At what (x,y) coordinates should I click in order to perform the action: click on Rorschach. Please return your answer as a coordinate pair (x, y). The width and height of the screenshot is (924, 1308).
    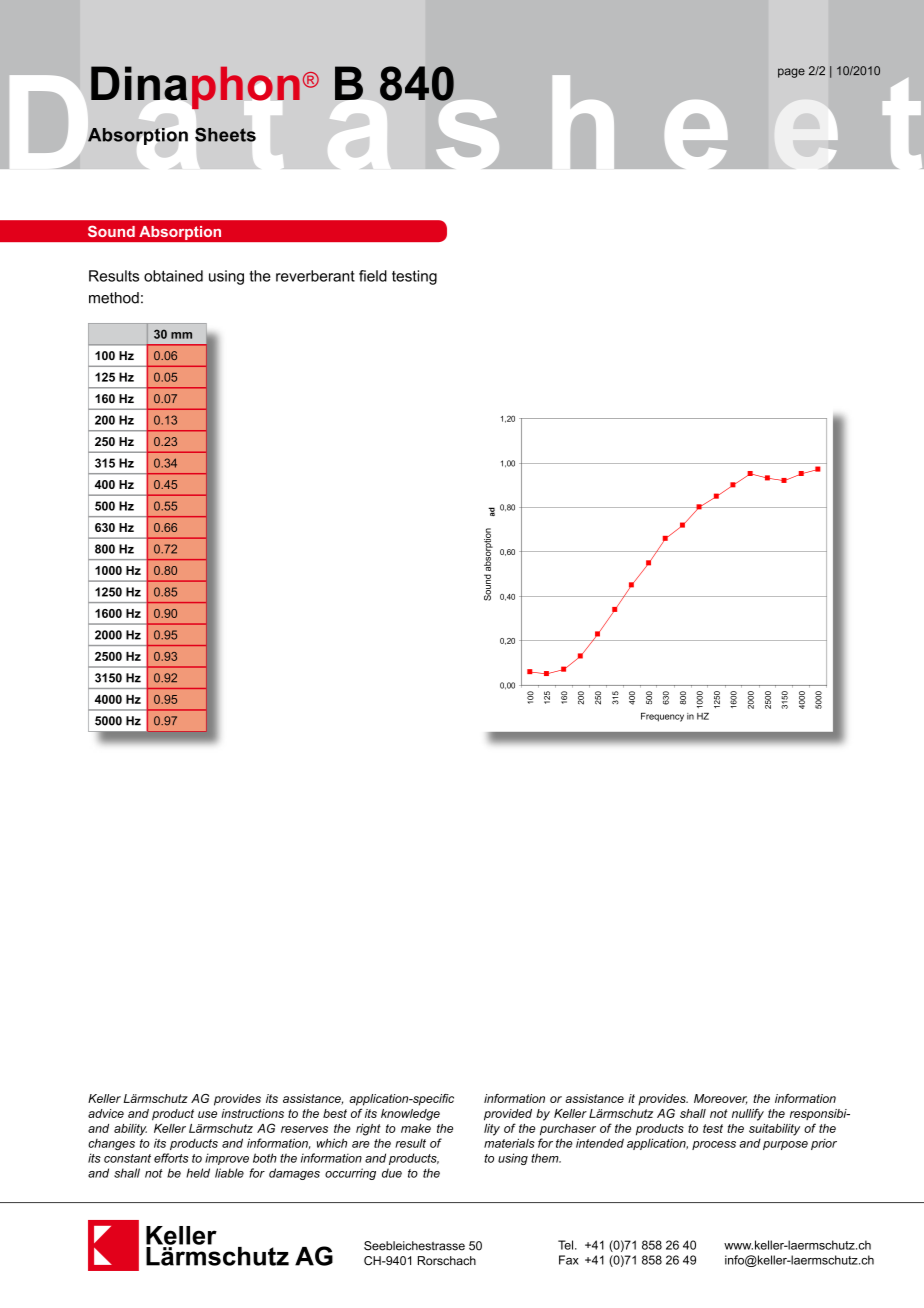
    Looking at the image, I should click on (447, 1260).
